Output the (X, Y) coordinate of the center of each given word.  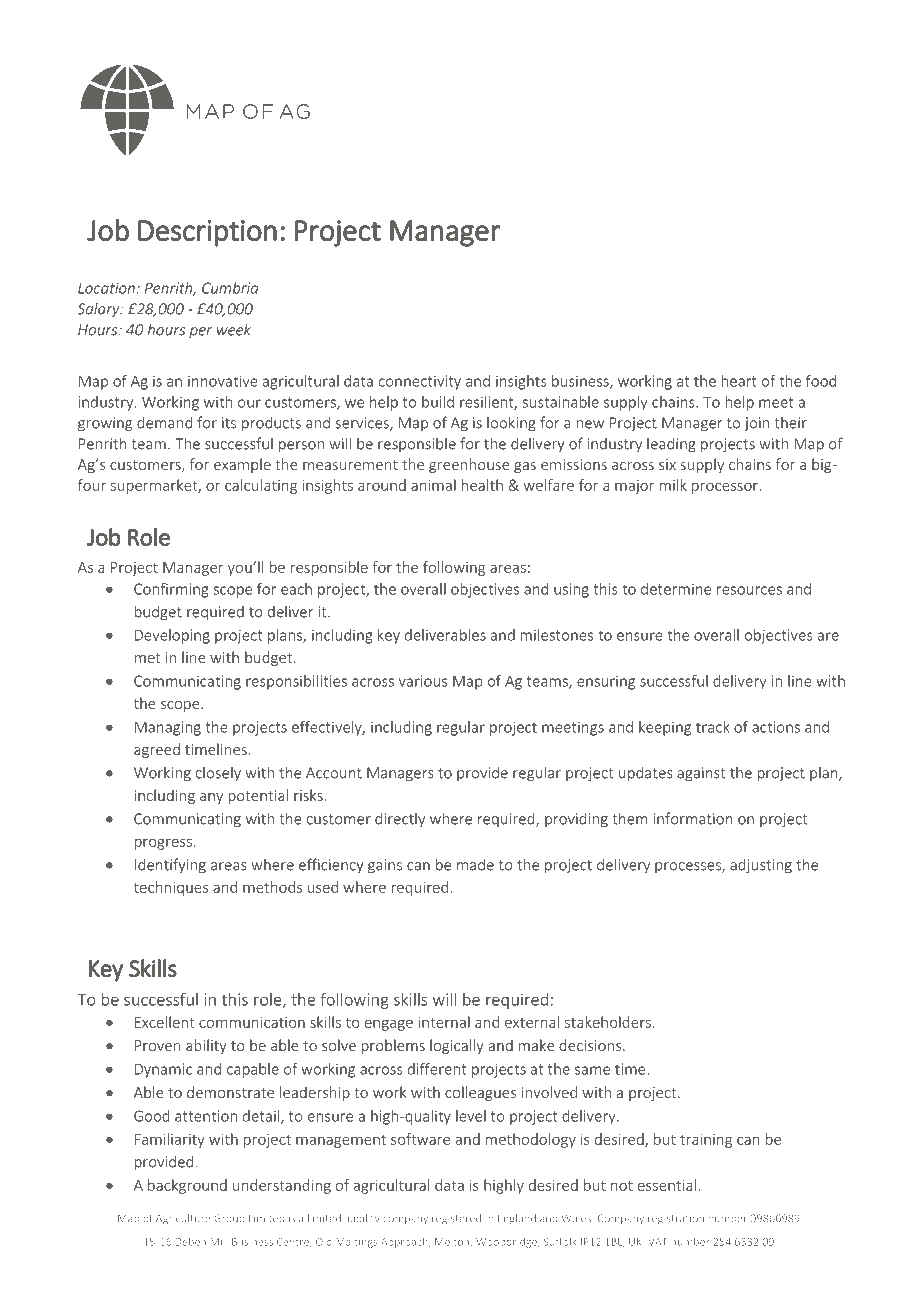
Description (207, 233)
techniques (171, 888)
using (571, 590)
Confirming (171, 590)
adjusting (761, 866)
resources (749, 590)
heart (739, 381)
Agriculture (183, 1219)
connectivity (420, 382)
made (475, 864)
